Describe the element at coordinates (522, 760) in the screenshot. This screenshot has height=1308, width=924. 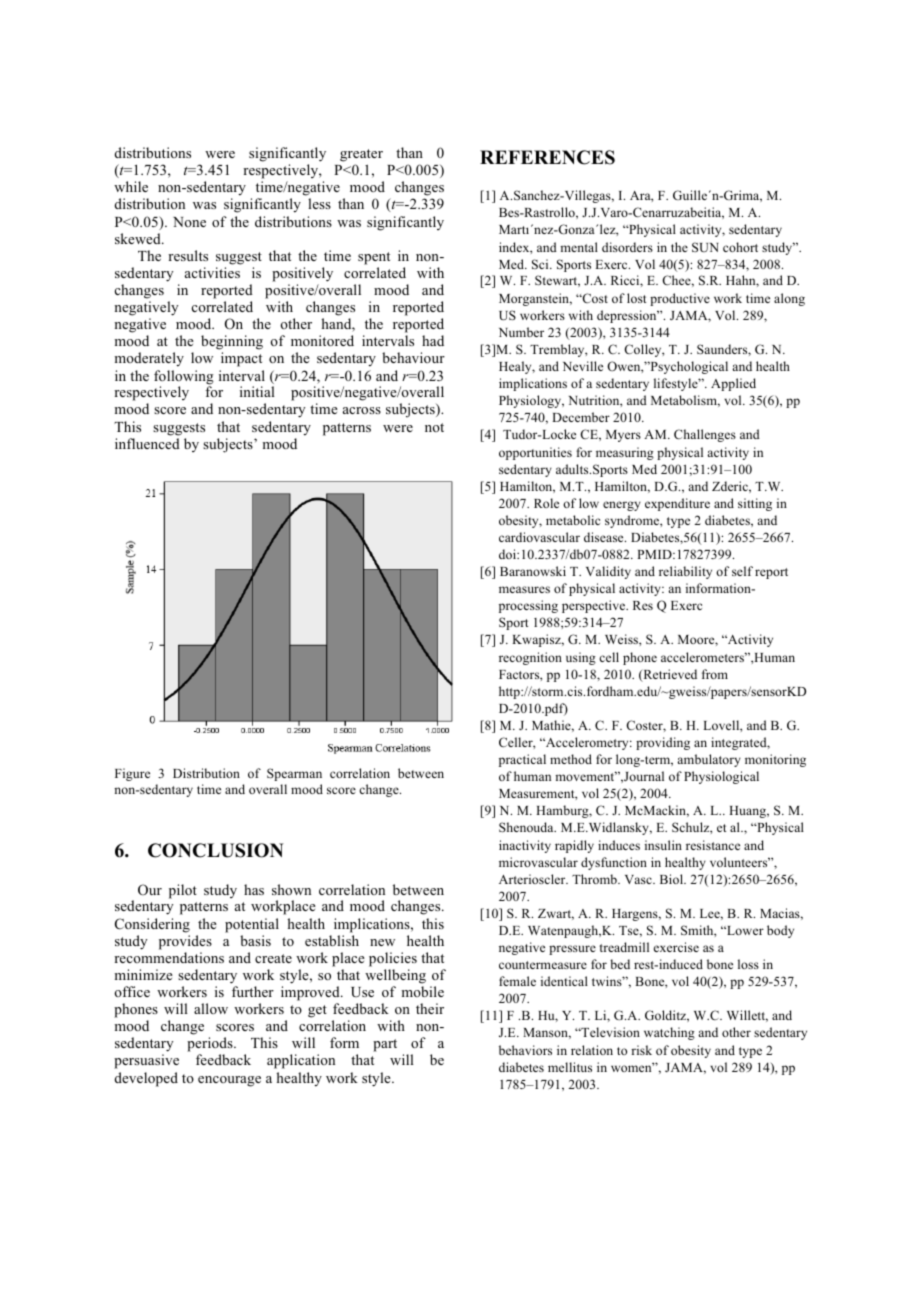
I see `practical` at that location.
